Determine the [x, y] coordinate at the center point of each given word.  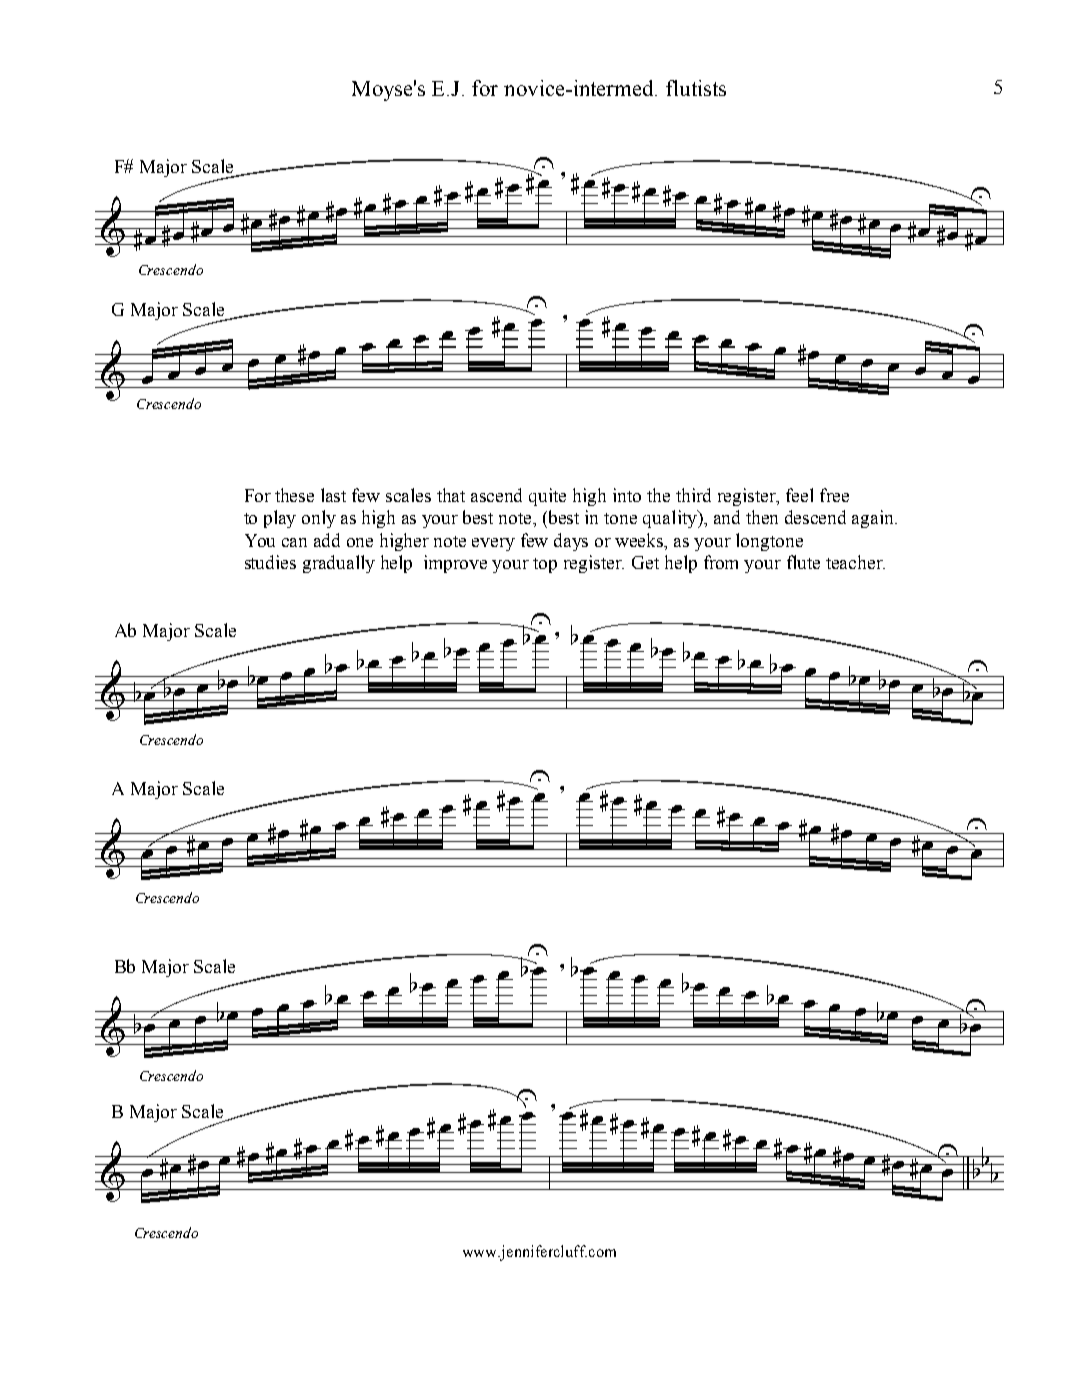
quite [547, 497]
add [327, 540]
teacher [855, 562]
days [571, 542]
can [294, 542]
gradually [339, 564]
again [874, 519]
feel [799, 495]
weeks [640, 540]
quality [671, 519]
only [319, 519]
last [333, 495]
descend [815, 517]
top [545, 565]
